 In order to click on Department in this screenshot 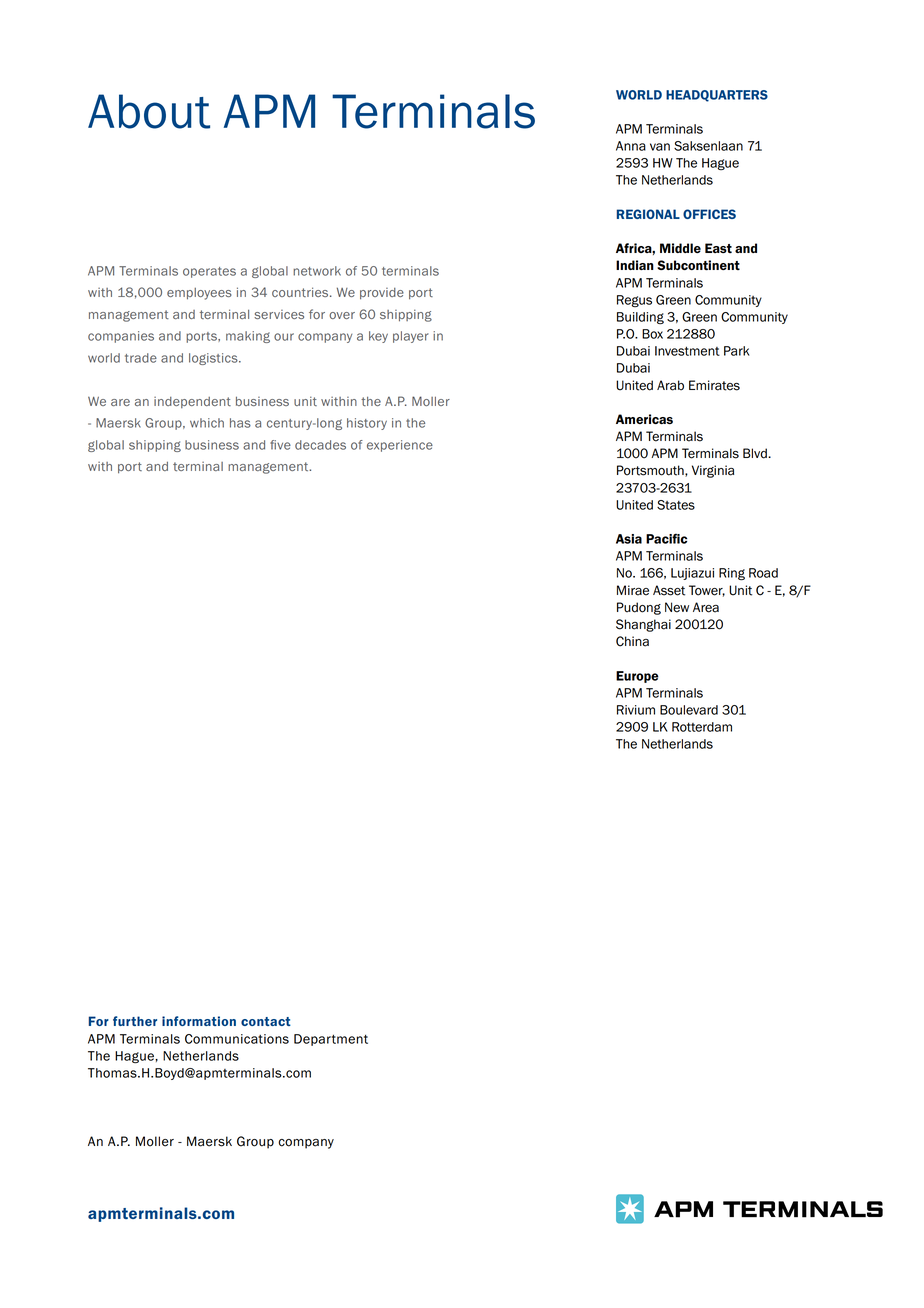, I will do `click(331, 1040)`.
